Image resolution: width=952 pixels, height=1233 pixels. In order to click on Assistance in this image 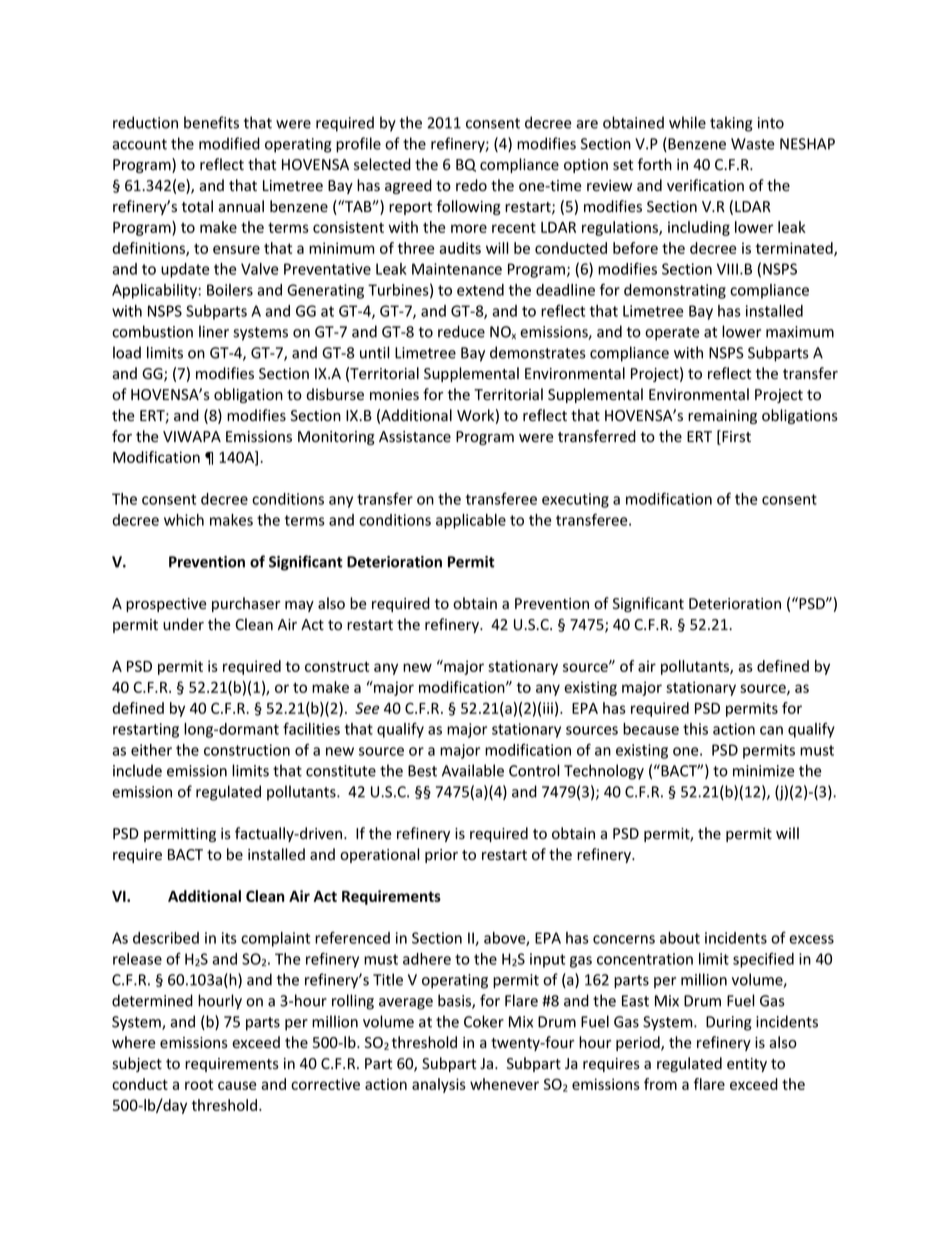, I will do `click(415, 437)`.
